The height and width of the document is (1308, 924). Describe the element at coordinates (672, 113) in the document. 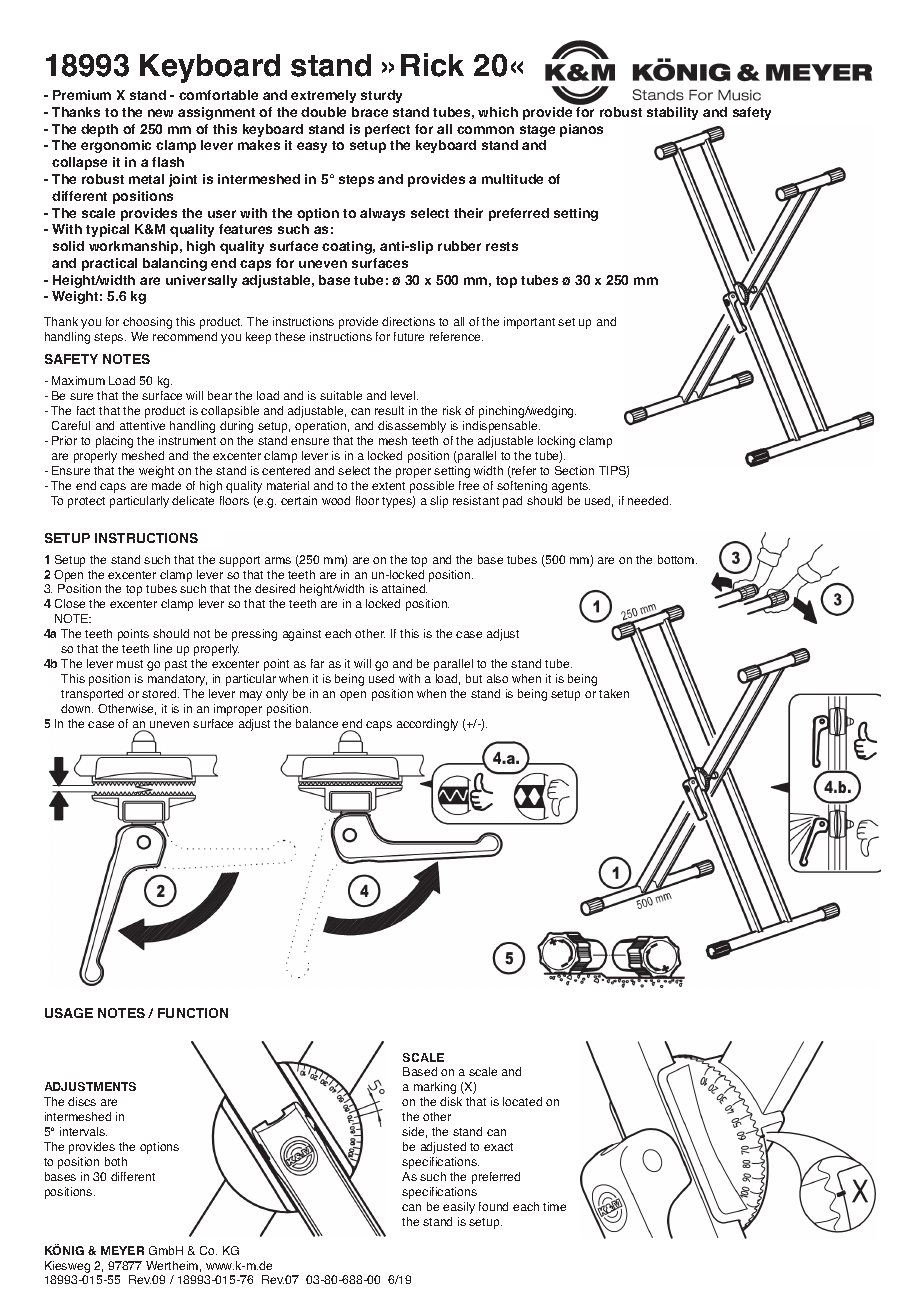

I see `stability` at that location.
